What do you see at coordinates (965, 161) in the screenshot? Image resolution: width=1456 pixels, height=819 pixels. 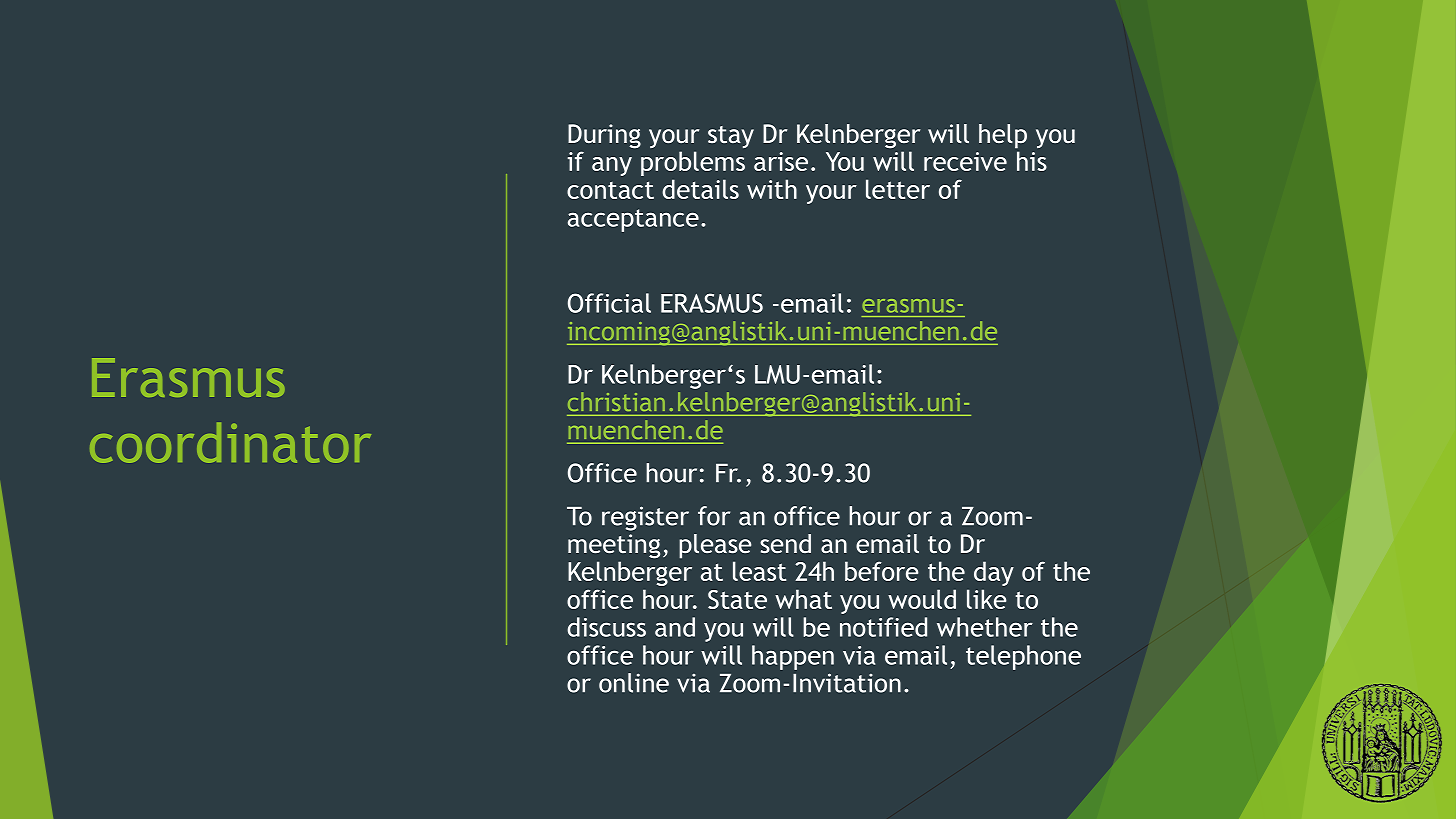 I see `receive` at bounding box center [965, 161].
